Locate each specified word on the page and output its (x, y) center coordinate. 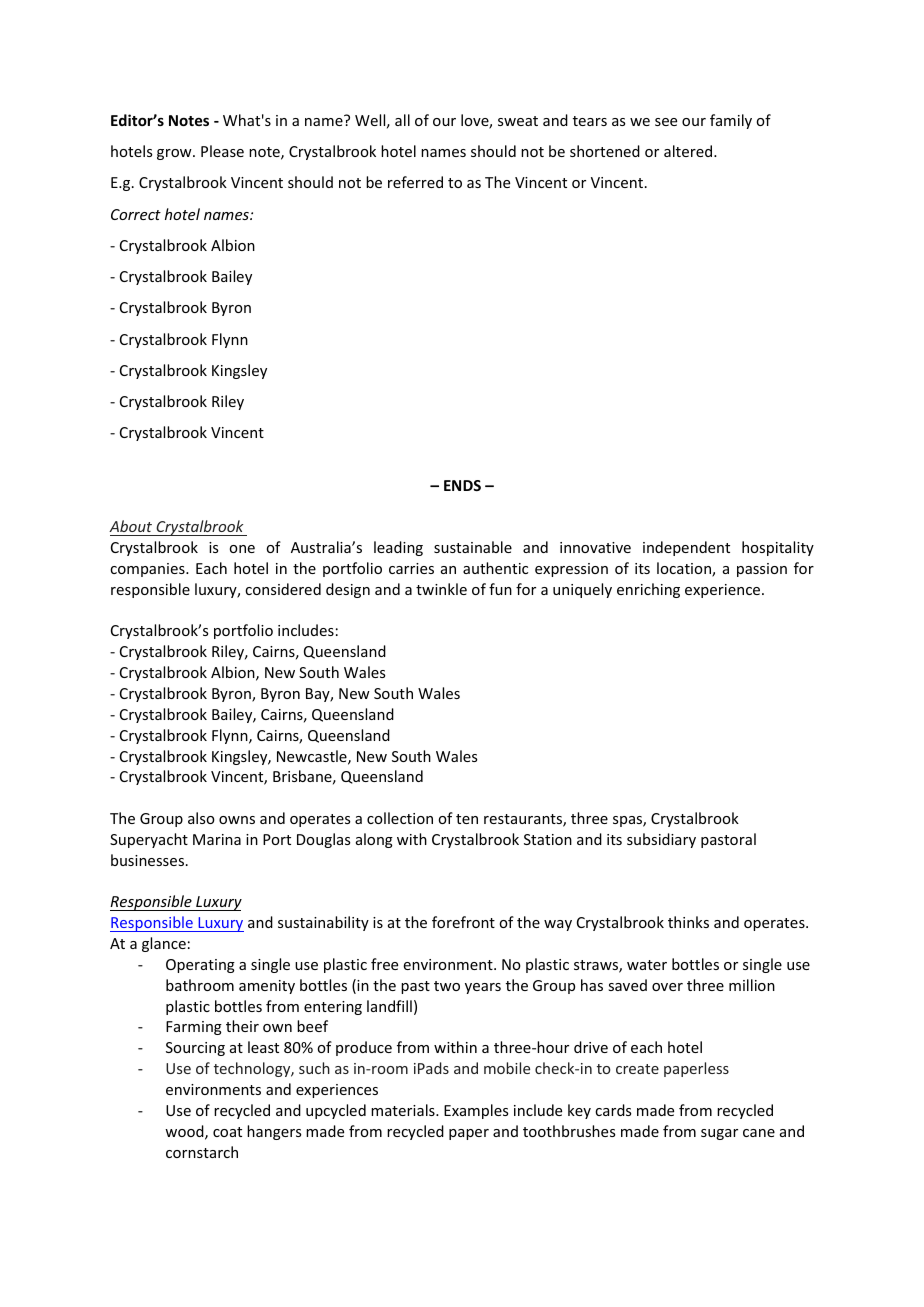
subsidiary (661, 840)
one (242, 549)
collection (400, 818)
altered (689, 151)
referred (415, 182)
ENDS (462, 485)
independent (686, 548)
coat (227, 1132)
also (201, 818)
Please (222, 151)
